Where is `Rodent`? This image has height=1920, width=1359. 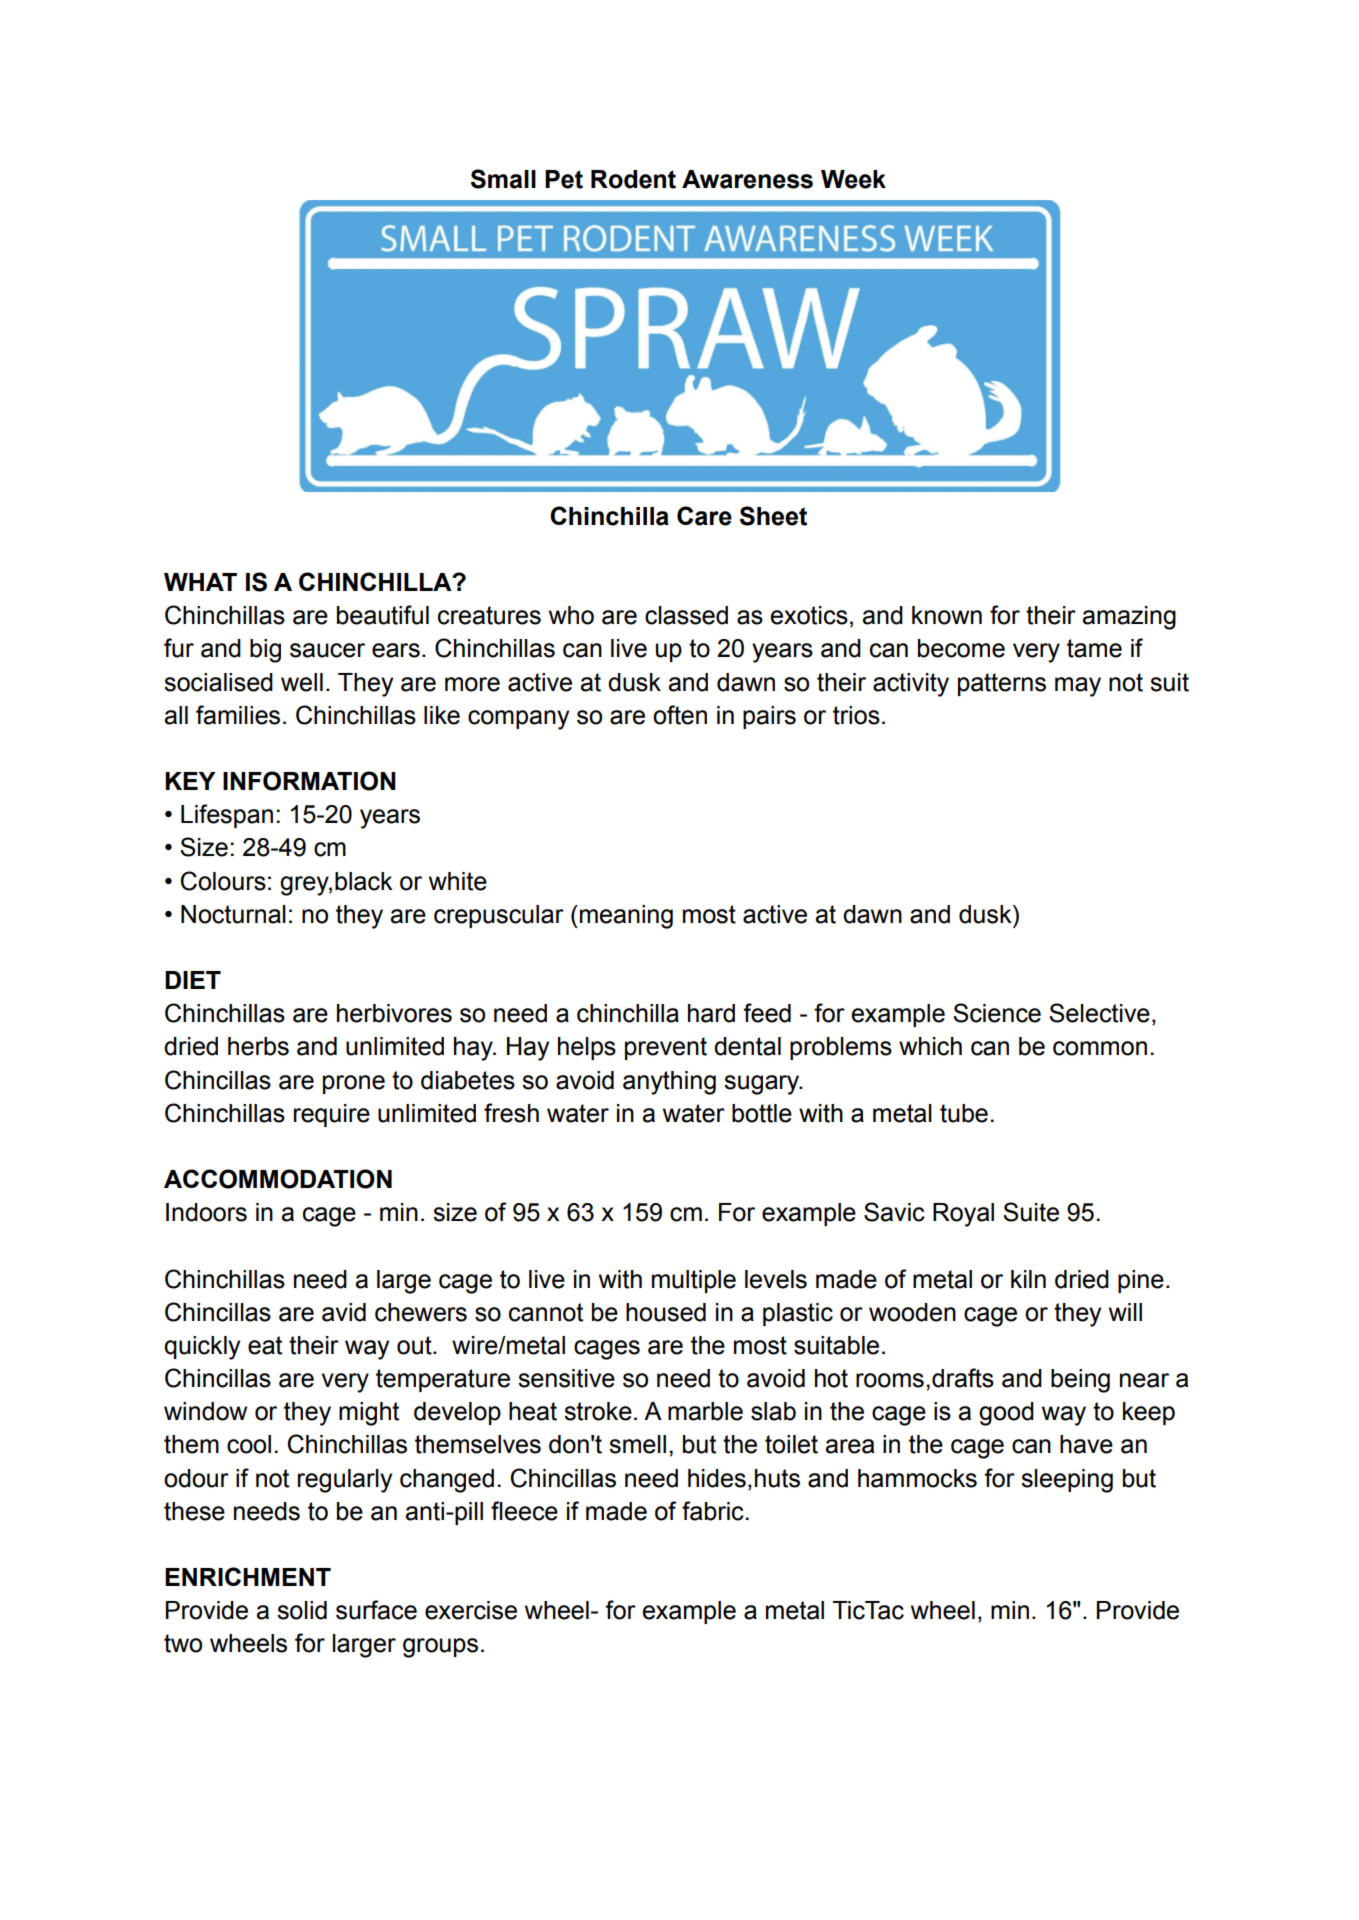
Rodent is located at coordinates (633, 179).
